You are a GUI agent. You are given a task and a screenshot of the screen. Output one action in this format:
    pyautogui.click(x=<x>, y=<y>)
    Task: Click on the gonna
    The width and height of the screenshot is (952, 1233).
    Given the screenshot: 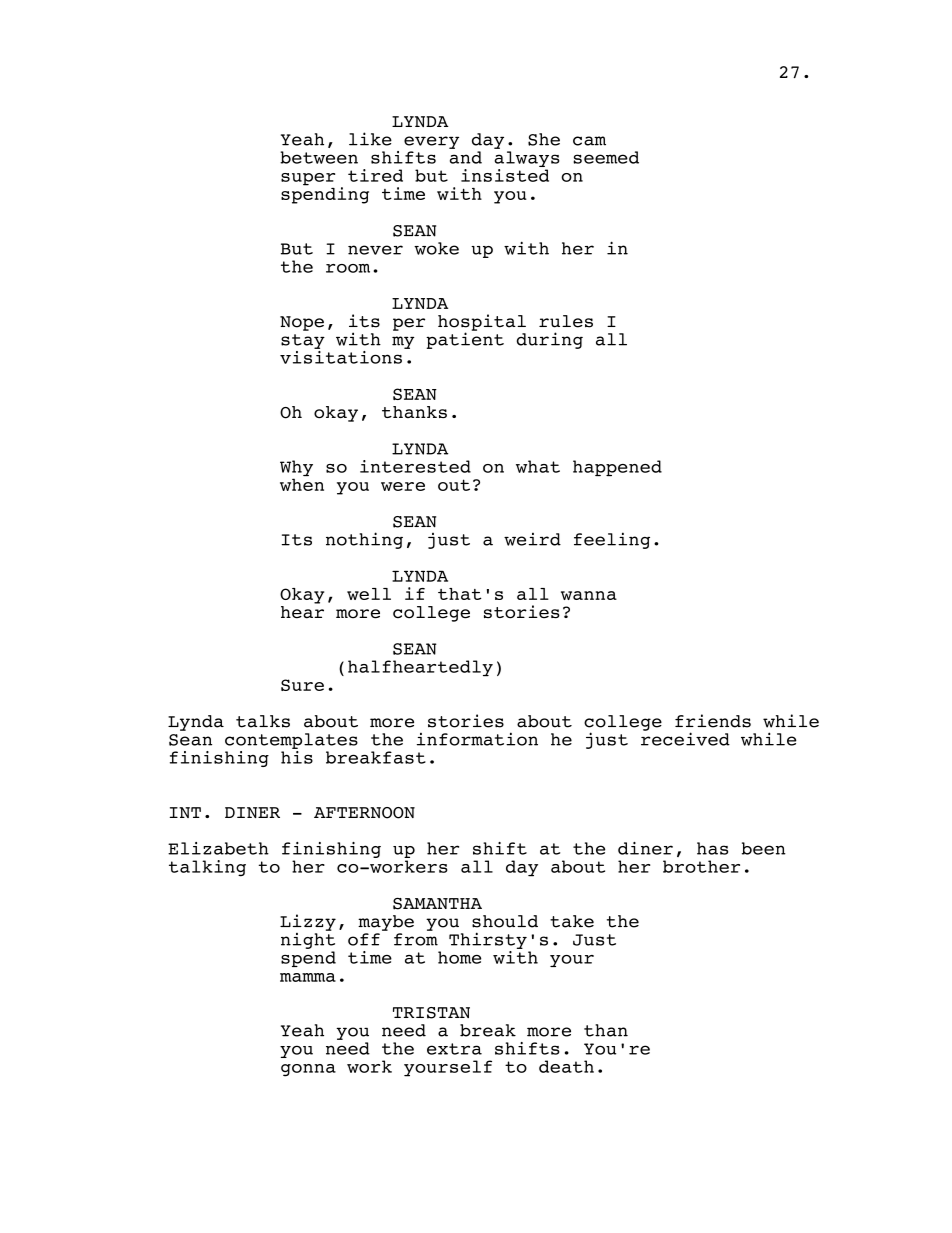 What is the action you would take?
    pyautogui.click(x=308, y=1070)
